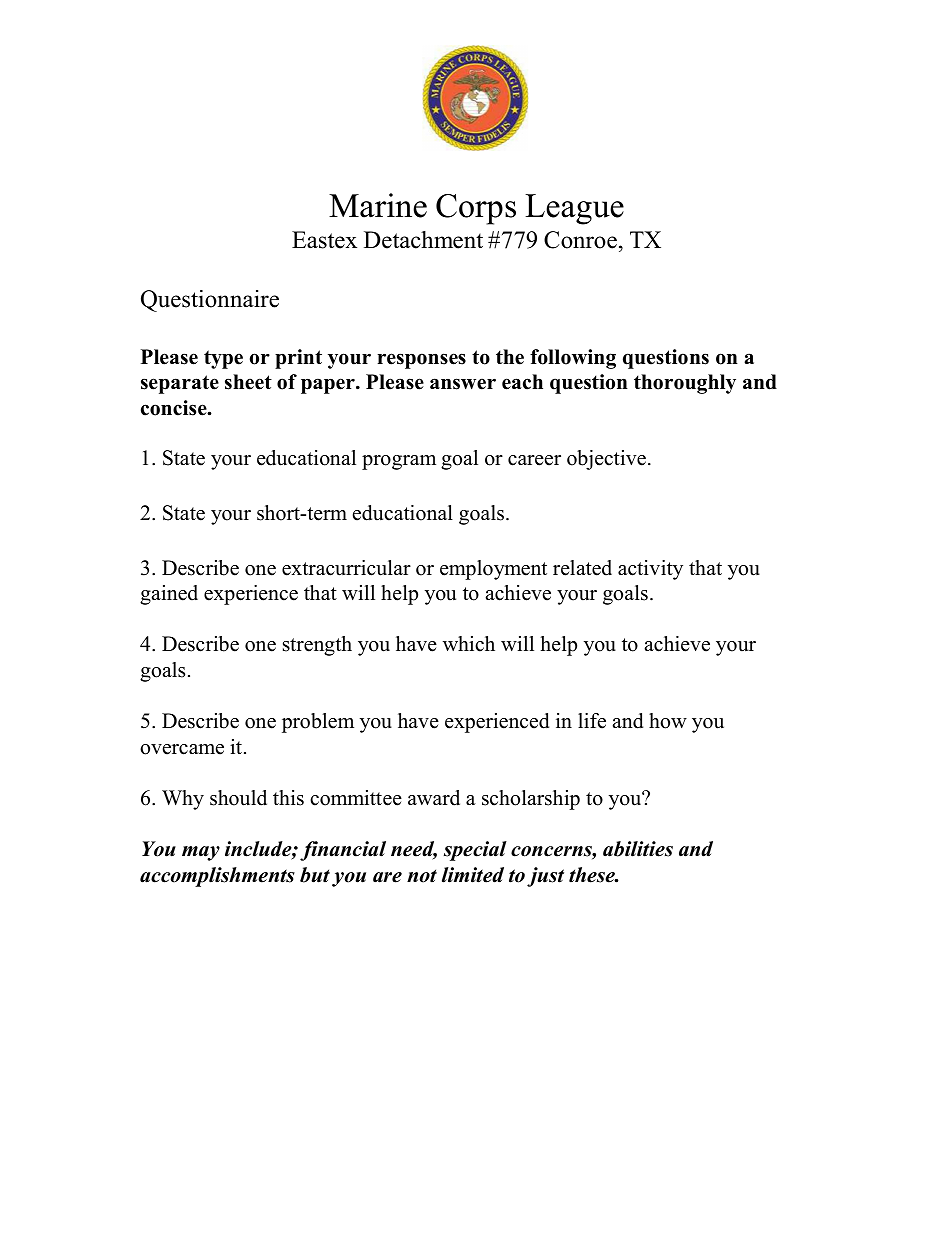  Describe the element at coordinates (201, 853) in the document. I see `may` at that location.
